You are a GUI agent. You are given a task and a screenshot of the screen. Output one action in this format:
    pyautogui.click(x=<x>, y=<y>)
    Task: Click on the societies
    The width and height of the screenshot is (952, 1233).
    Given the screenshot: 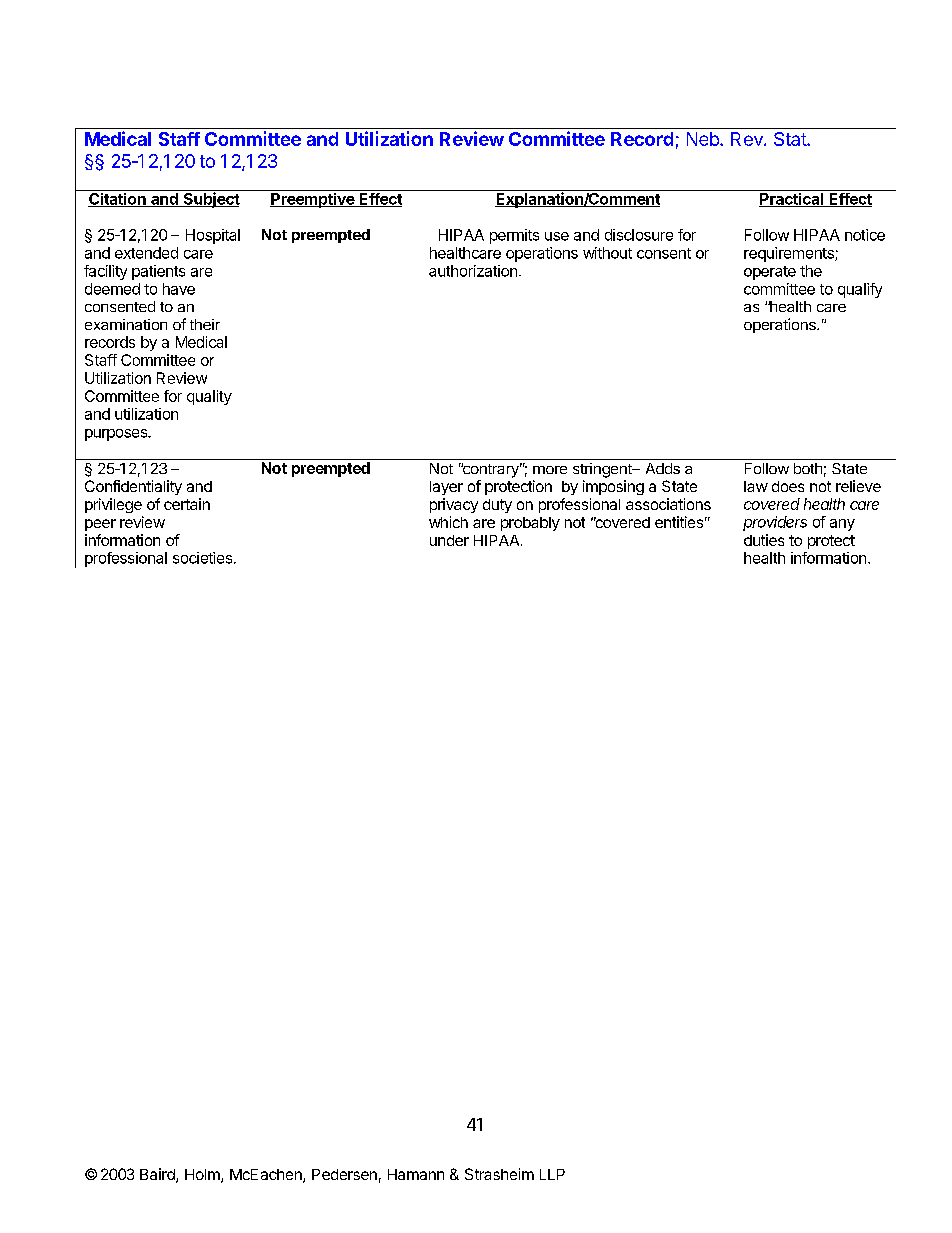 What is the action you would take?
    pyautogui.click(x=202, y=558)
